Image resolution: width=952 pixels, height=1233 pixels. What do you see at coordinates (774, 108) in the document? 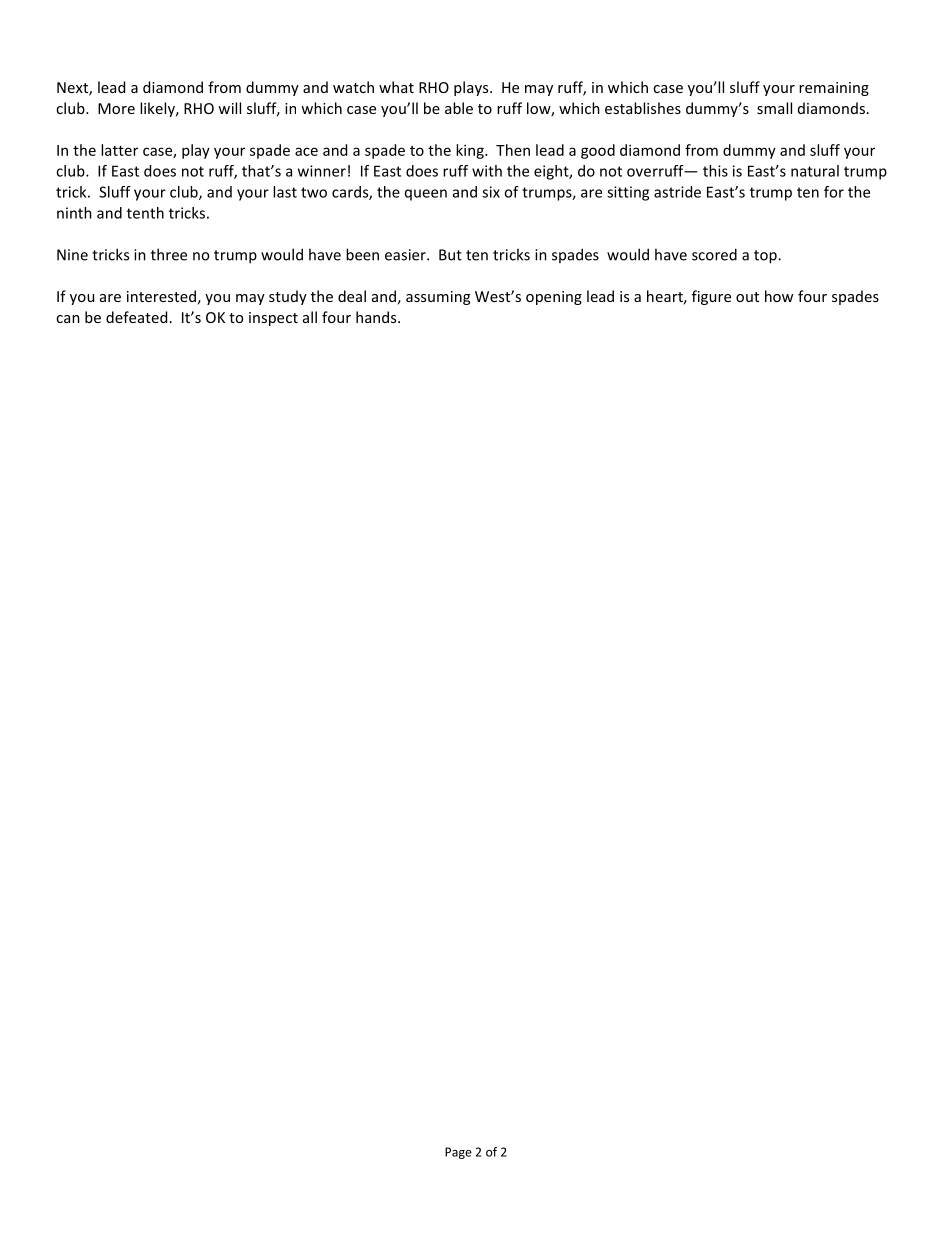
I see `small` at bounding box center [774, 108].
